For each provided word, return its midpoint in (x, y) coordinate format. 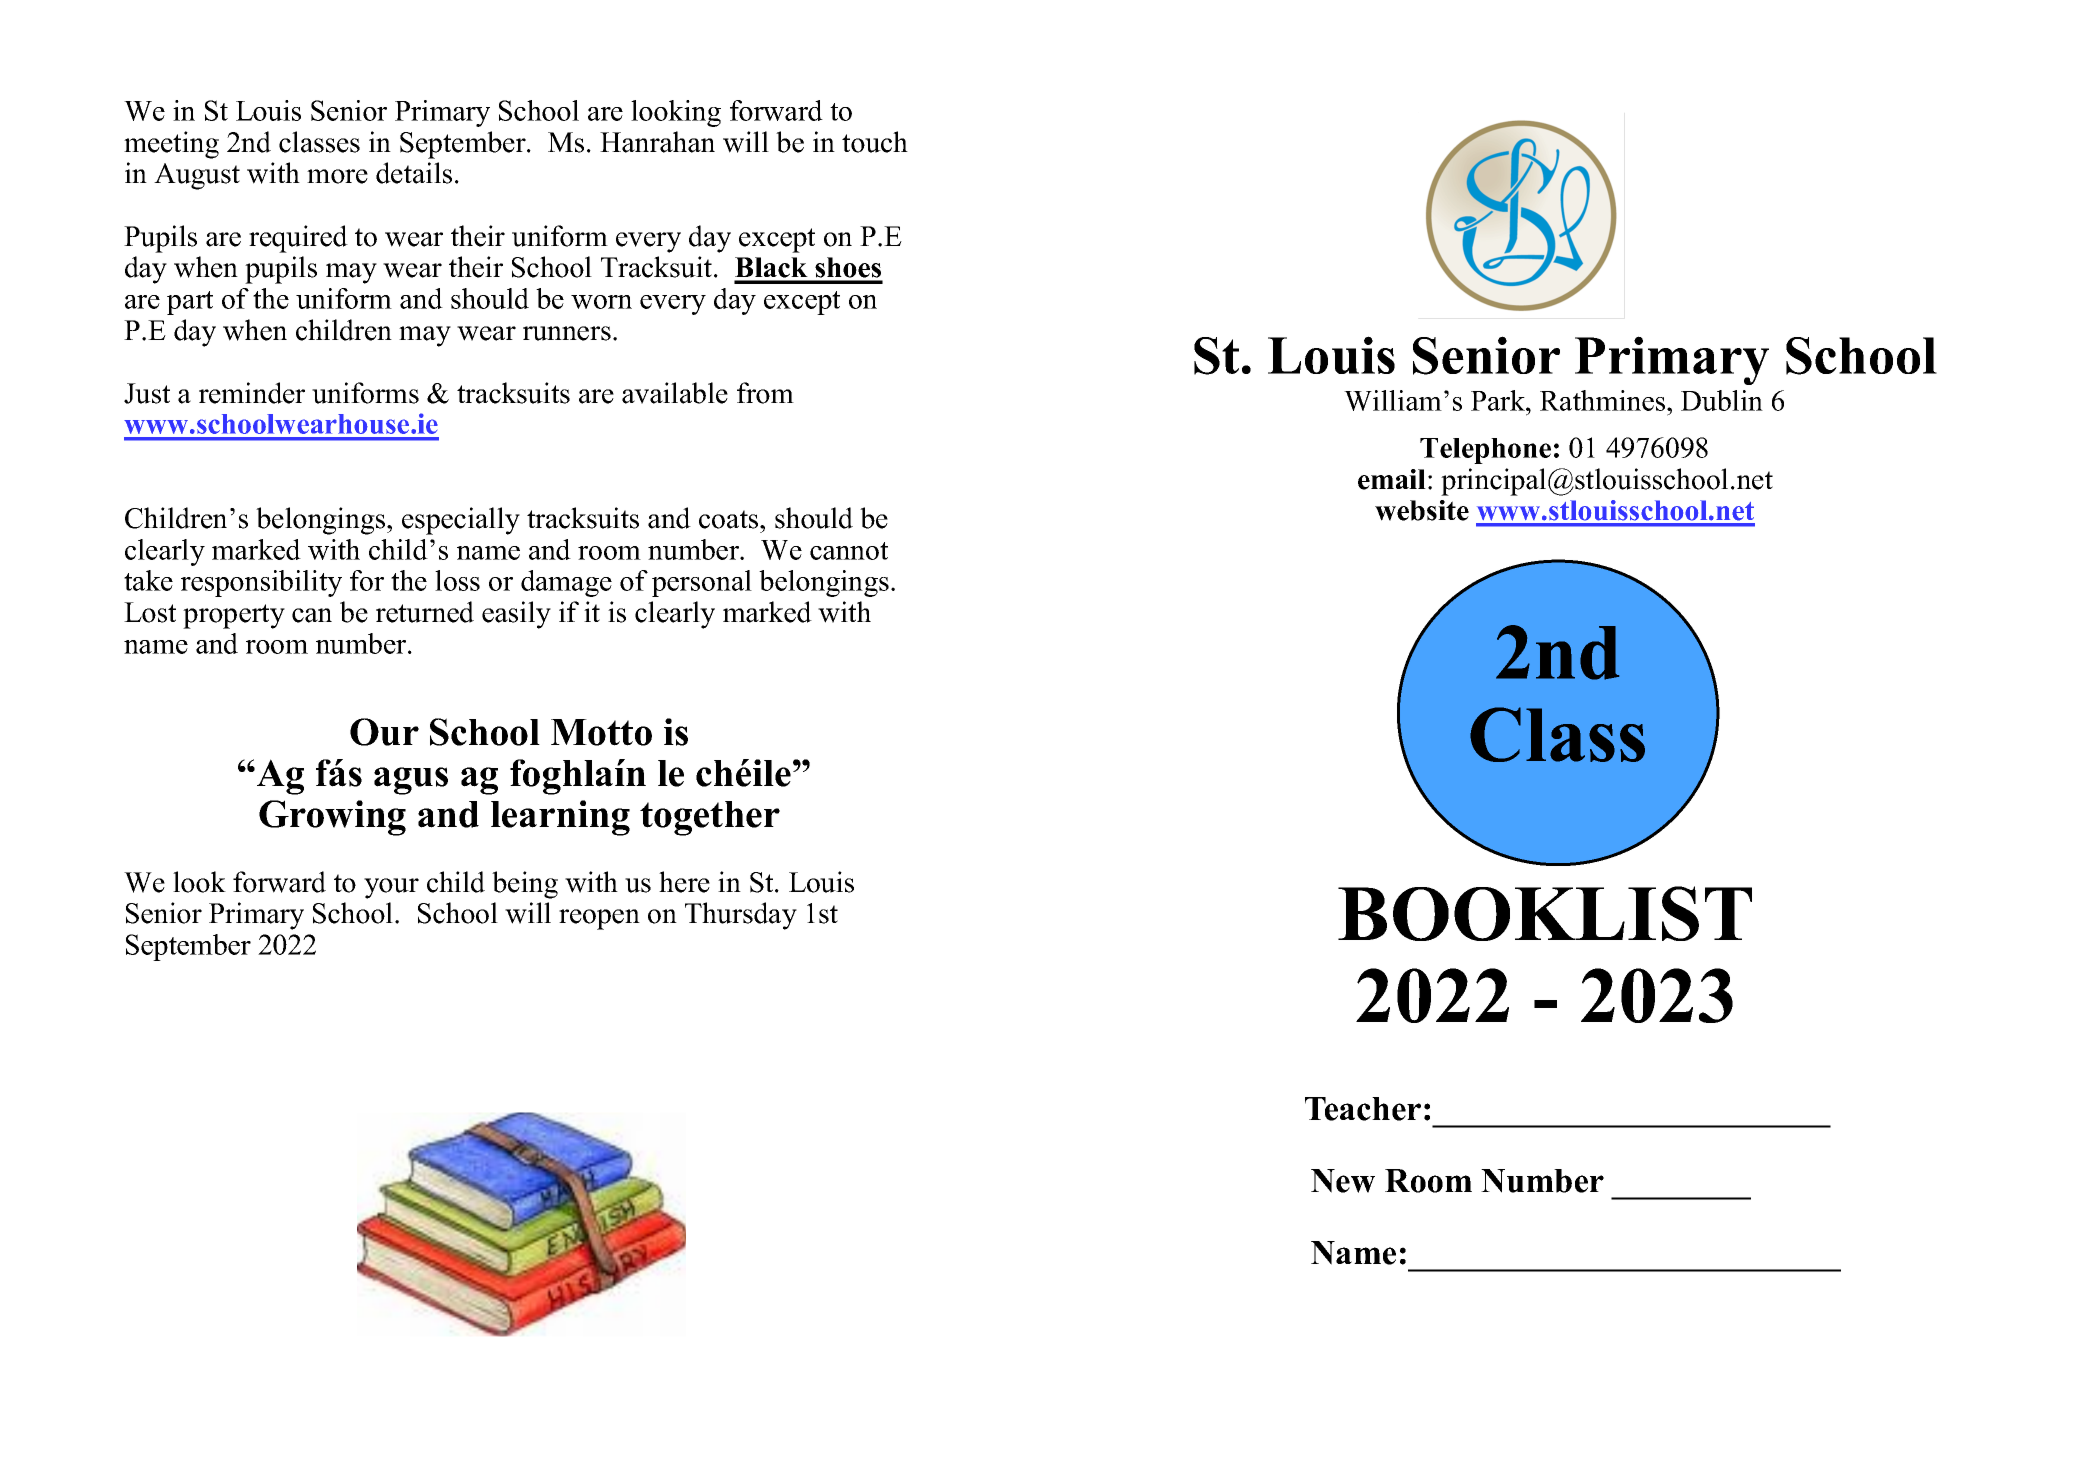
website (1422, 510)
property (234, 616)
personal (702, 583)
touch (875, 142)
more (337, 176)
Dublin (1722, 400)
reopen (599, 919)
